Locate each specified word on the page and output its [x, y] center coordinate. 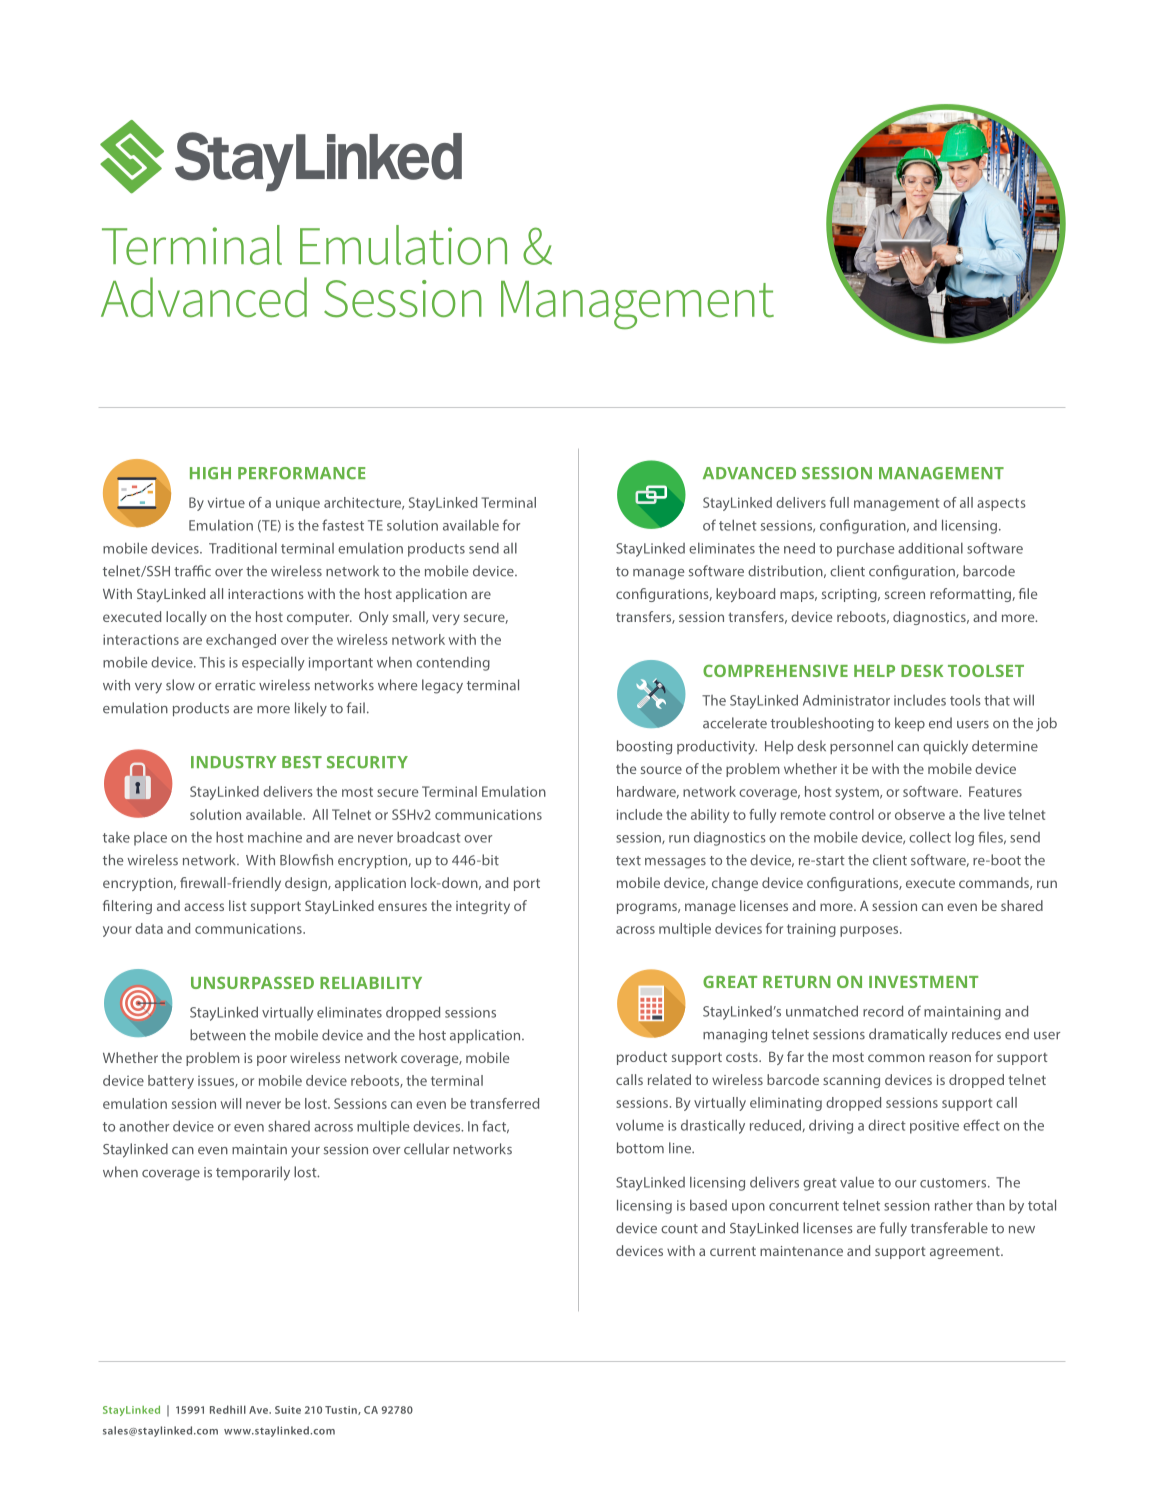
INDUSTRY [234, 762]
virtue [226, 502]
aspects [1001, 504]
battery [171, 1082]
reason [950, 1058]
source [661, 770]
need [799, 548]
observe [920, 814]
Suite [288, 1410]
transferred [504, 1103]
